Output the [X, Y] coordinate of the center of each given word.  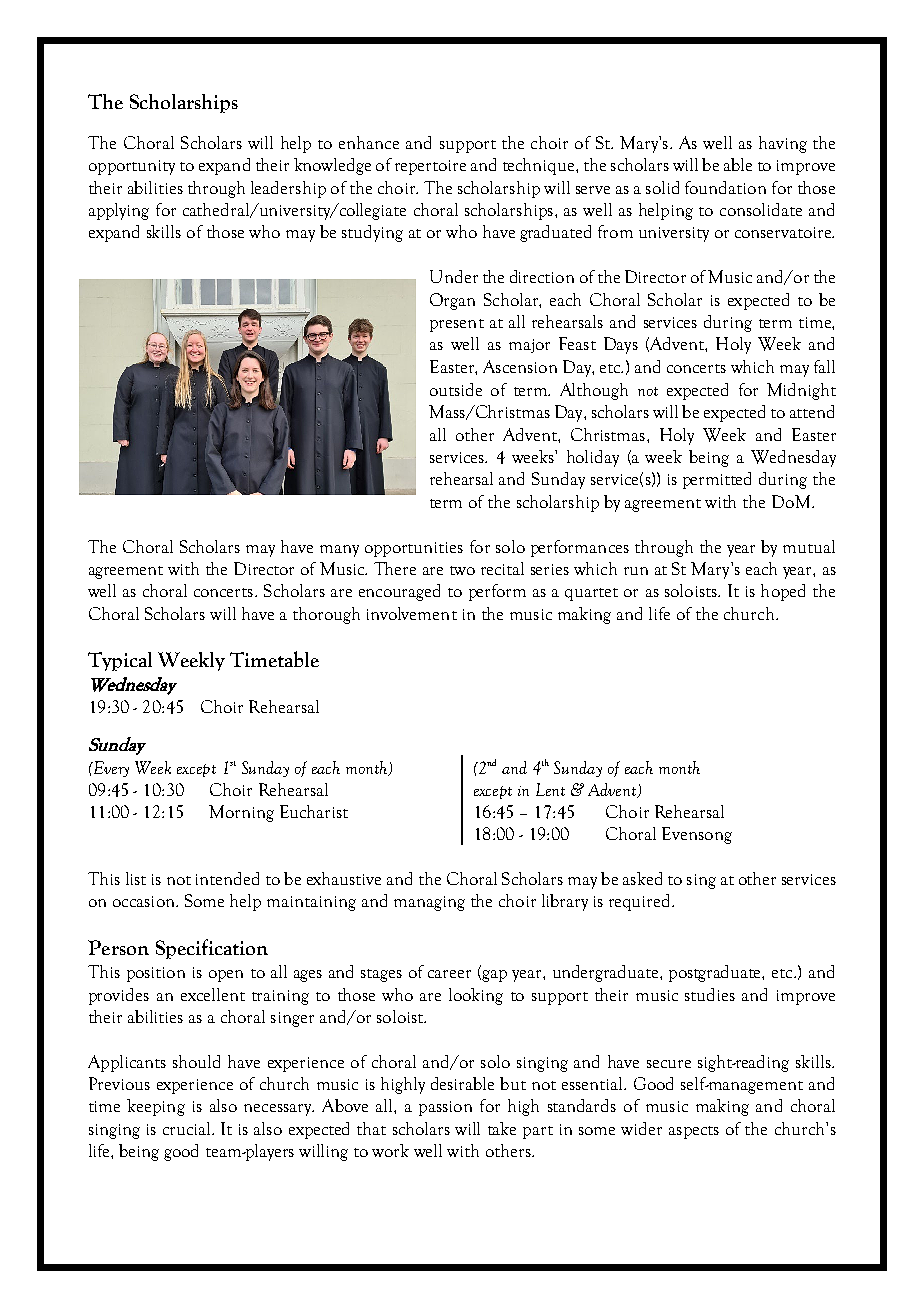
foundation [725, 187]
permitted [717, 480]
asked [642, 878]
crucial [188, 1128]
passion [445, 1108]
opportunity [132, 167]
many [339, 551]
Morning [241, 813]
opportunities [414, 549]
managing [429, 903]
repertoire [430, 167]
